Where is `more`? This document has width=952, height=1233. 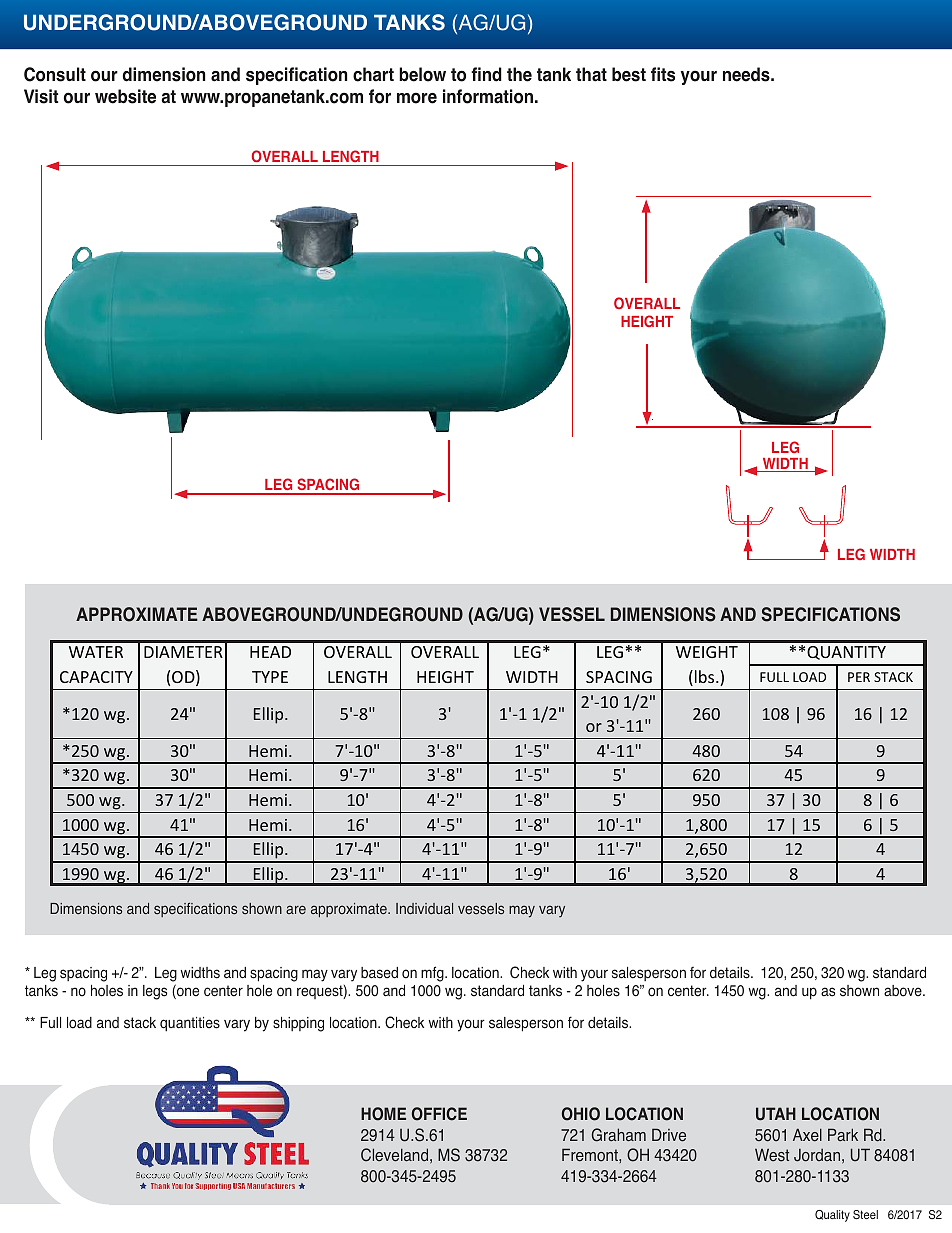 more is located at coordinates (417, 98).
